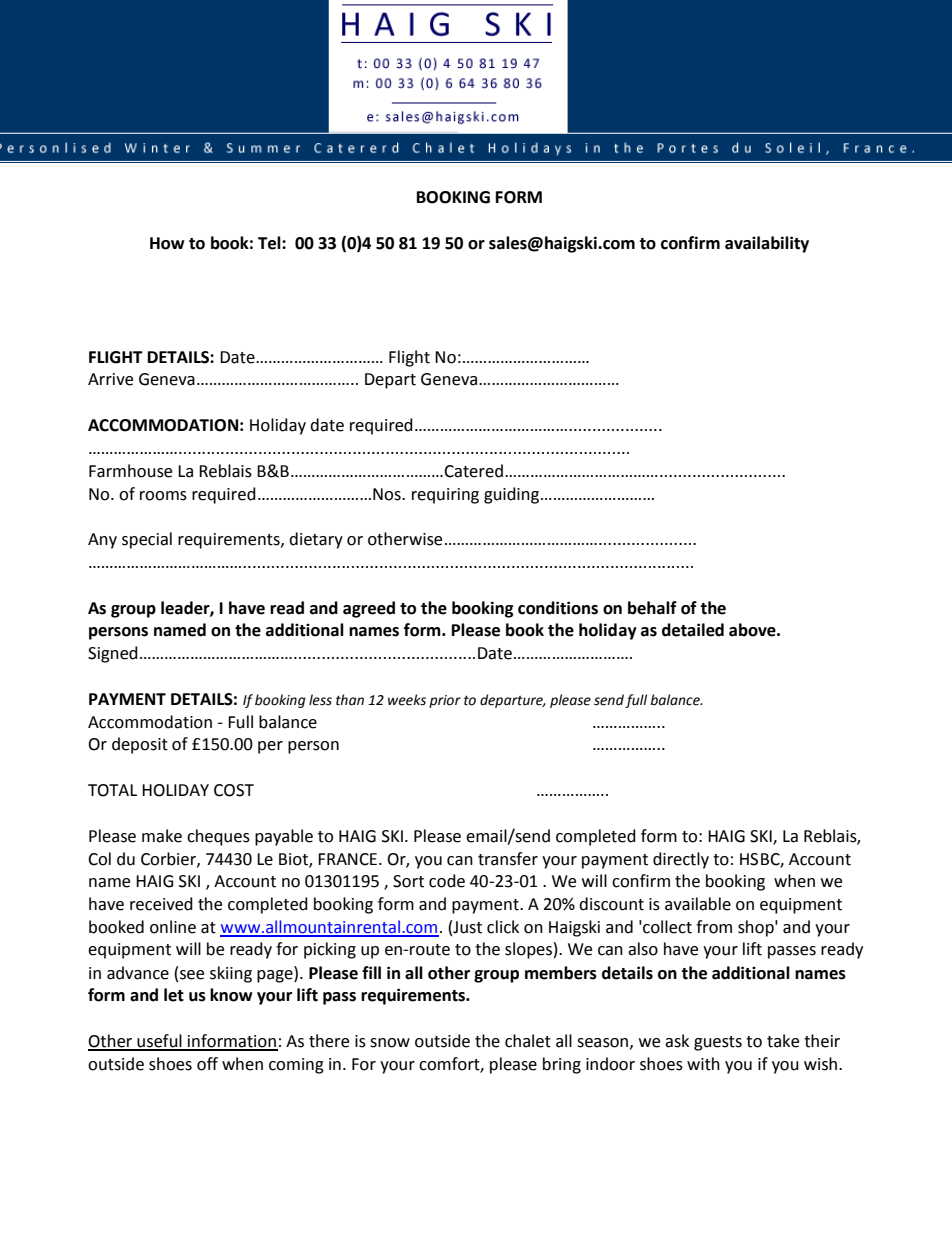 The width and height of the image is (952, 1233). Describe the element at coordinates (320, 700) in the image. I see `less` at that location.
